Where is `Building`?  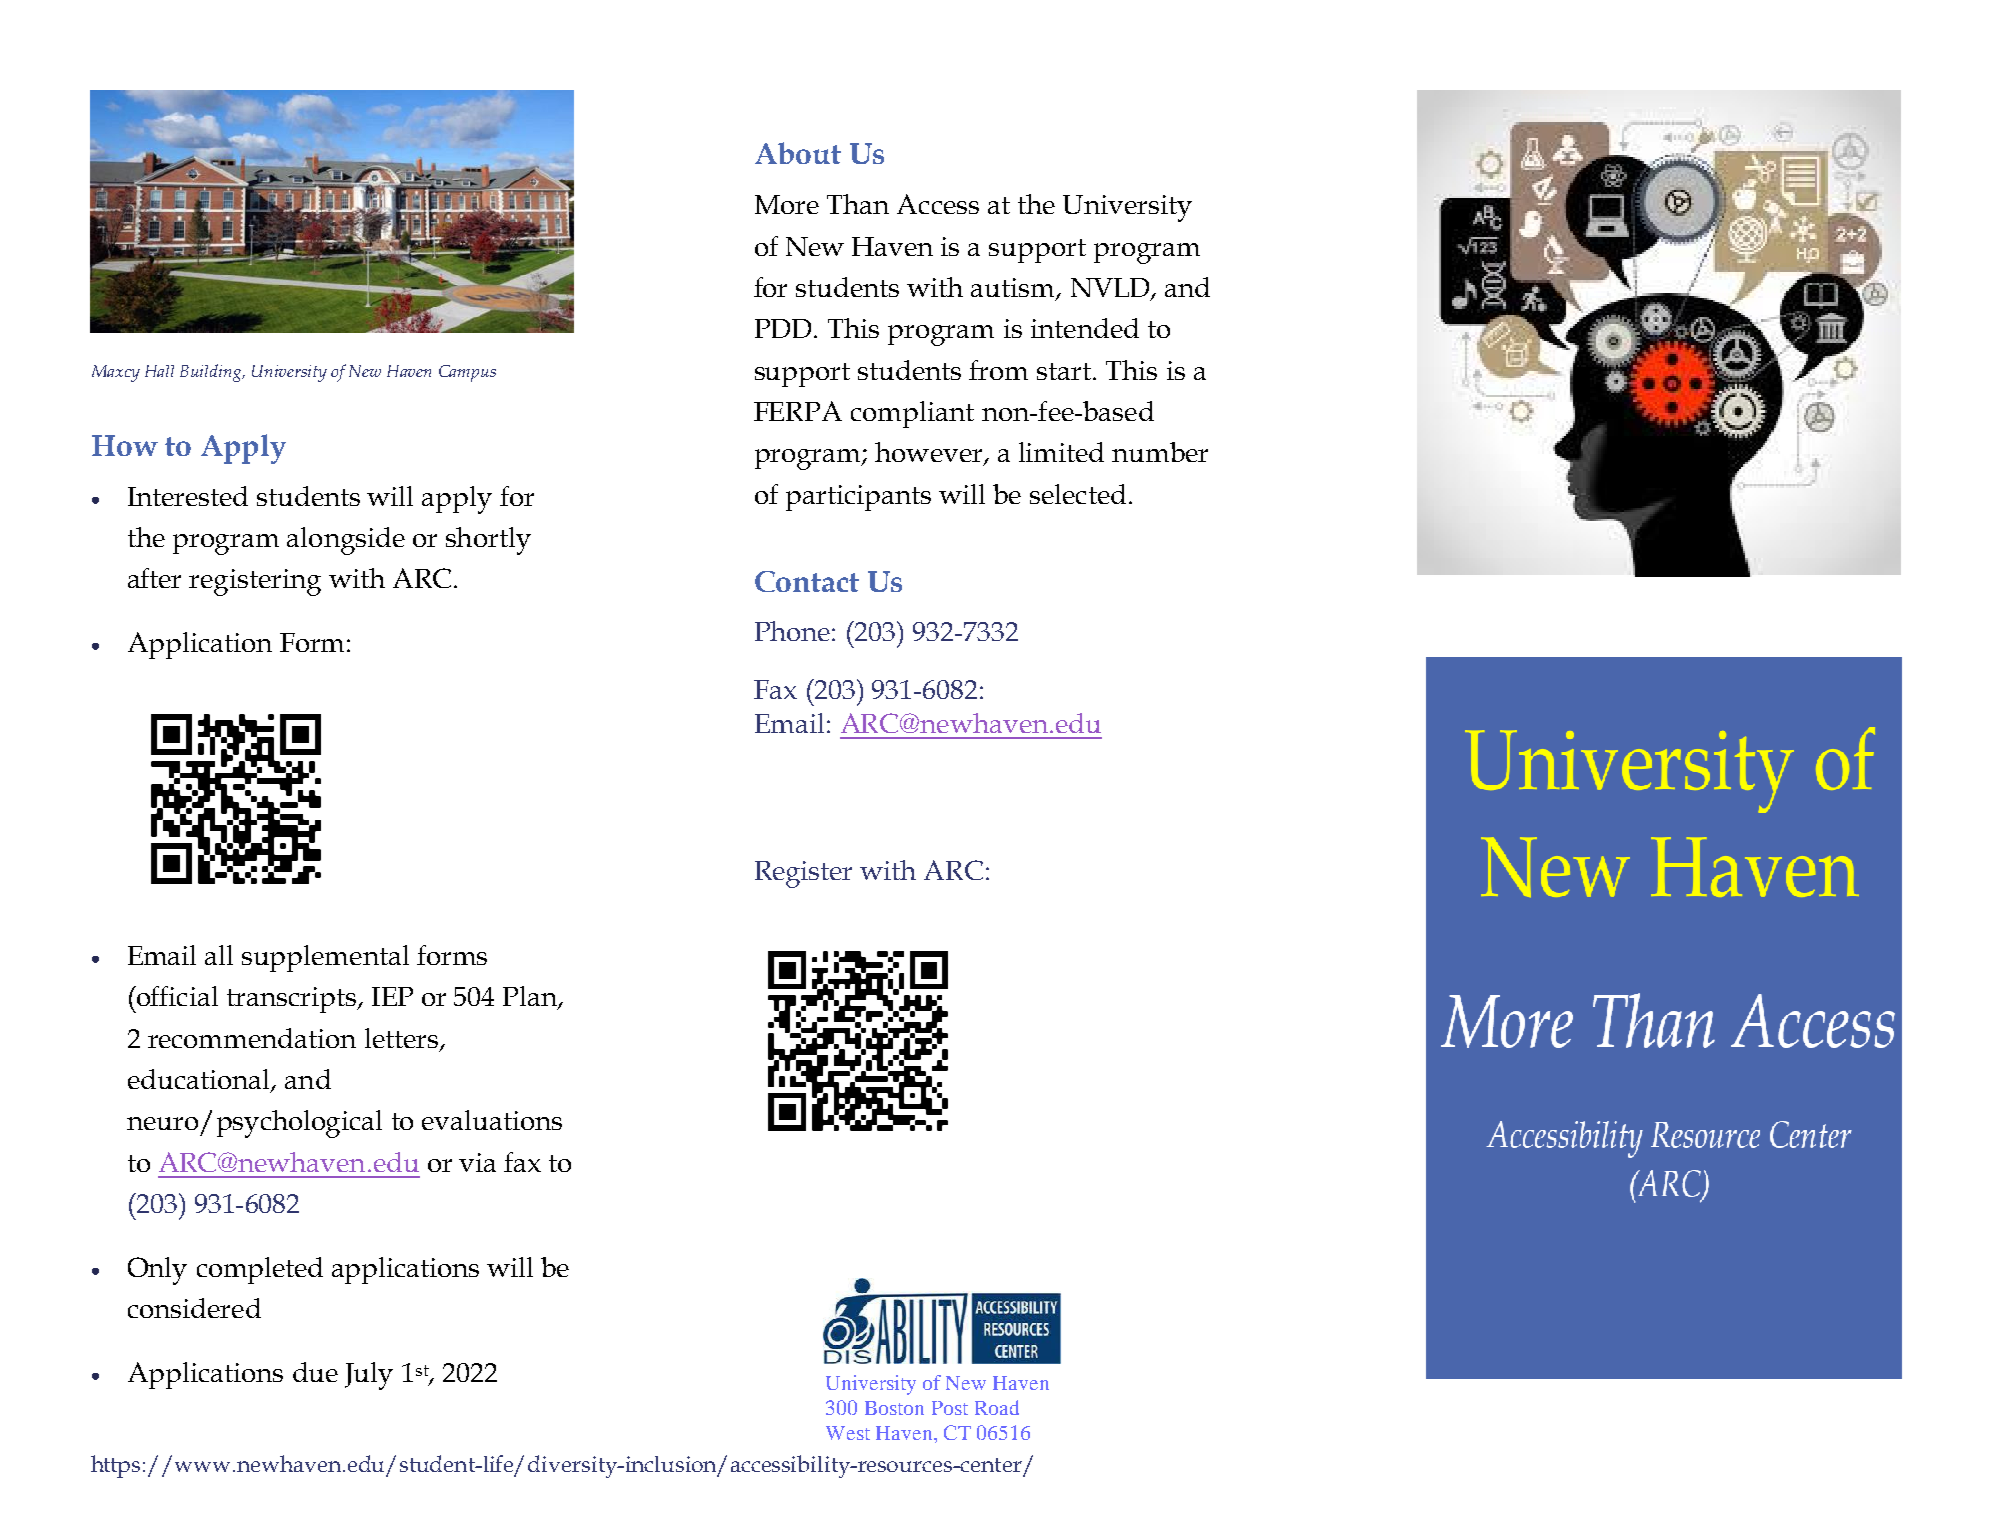 Building is located at coordinates (212, 373).
